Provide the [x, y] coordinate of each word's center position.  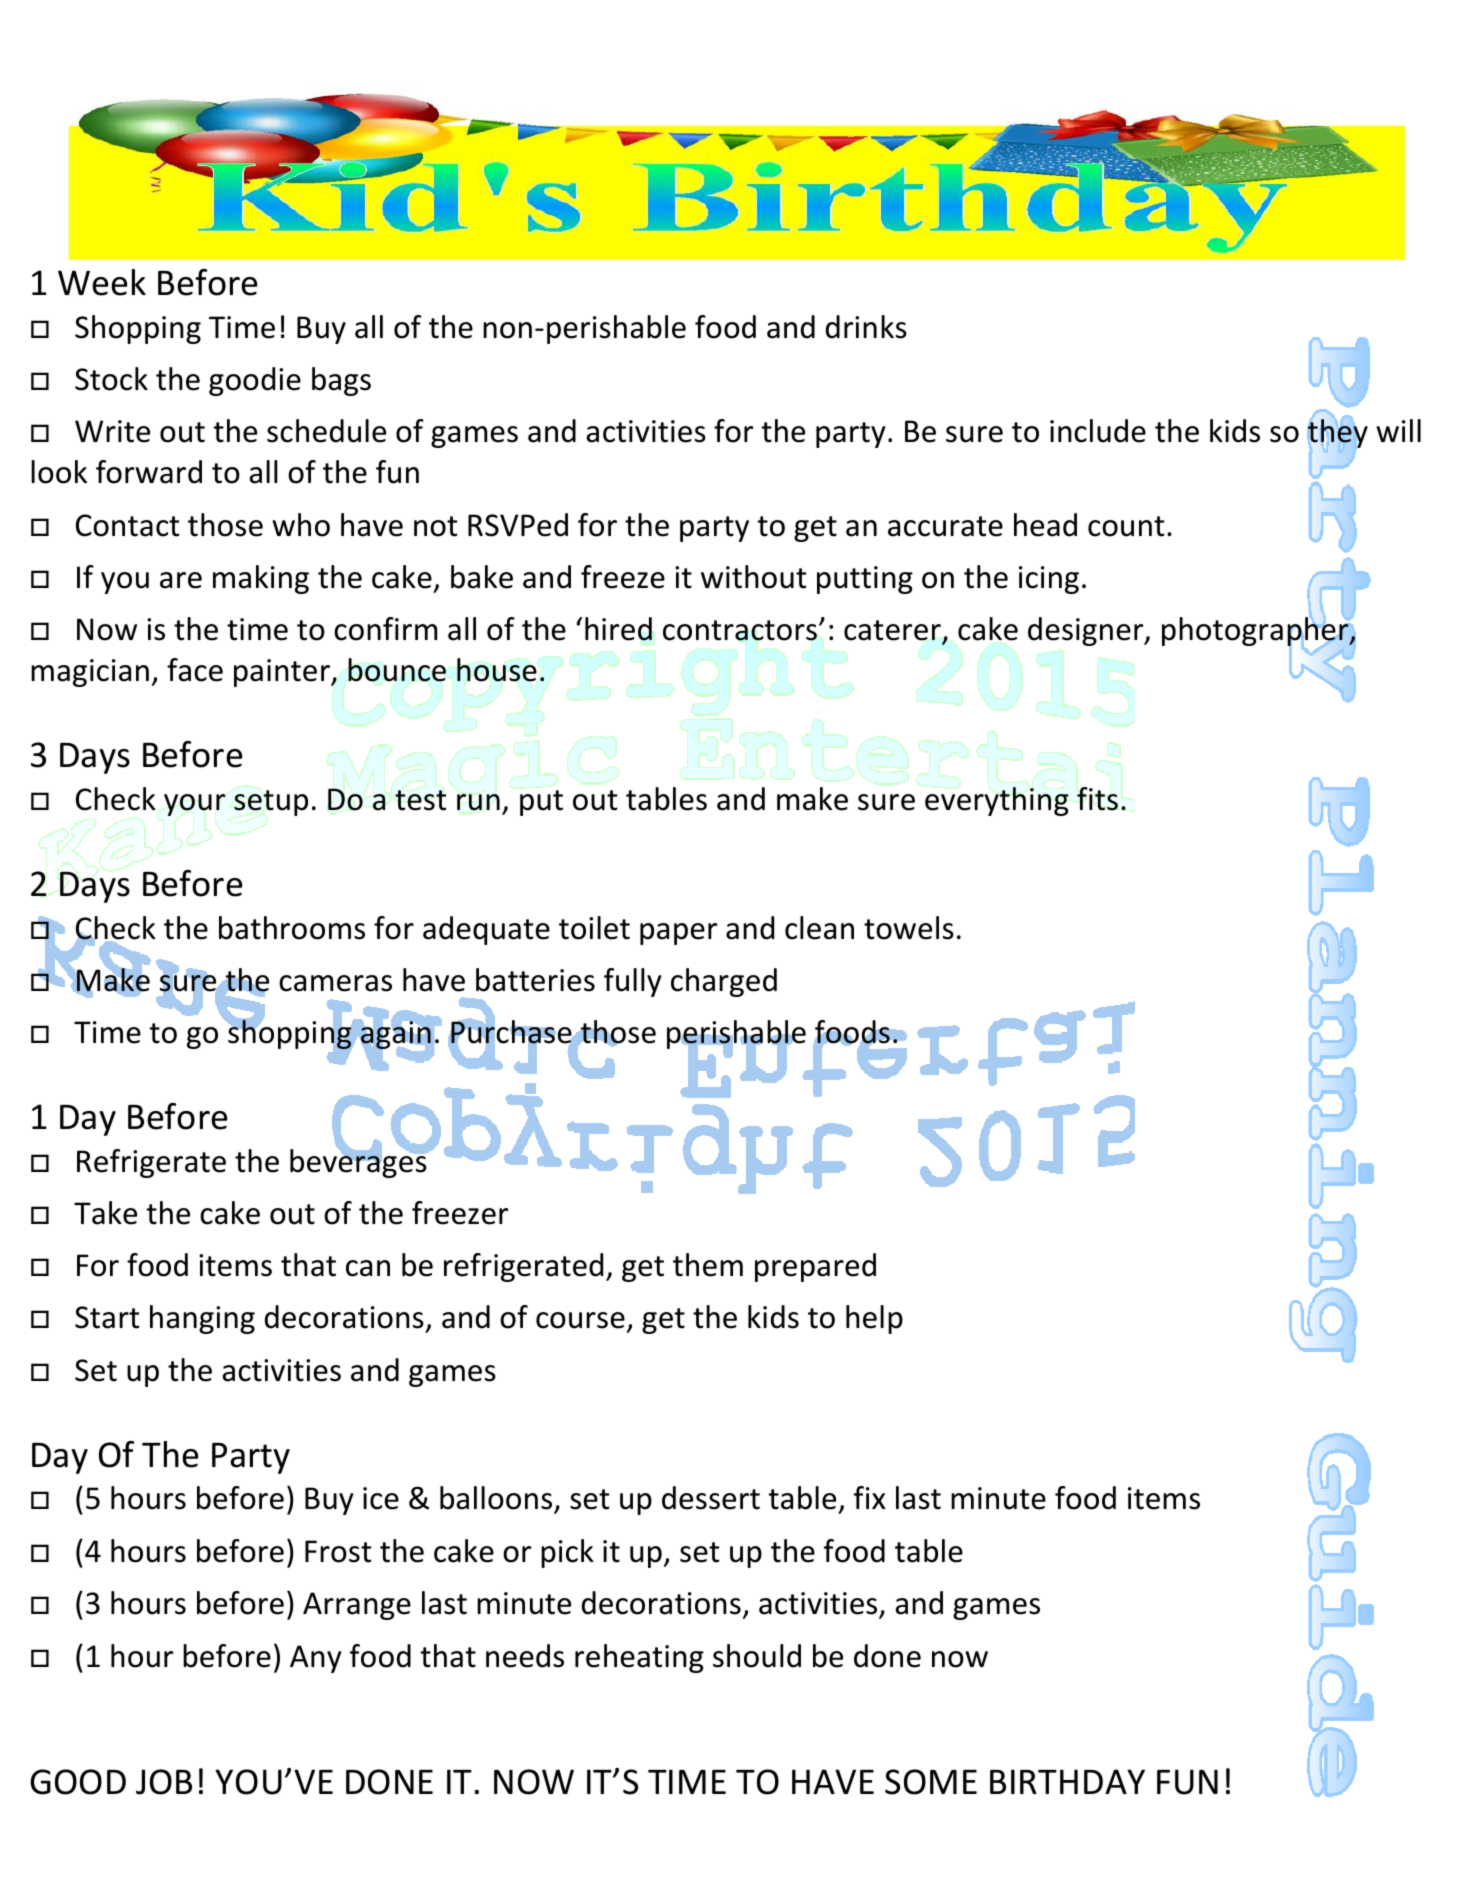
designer [1087, 631]
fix [870, 1497]
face [195, 670]
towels [909, 928]
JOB [164, 1782]
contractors [740, 630]
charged [724, 982]
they [1338, 433]
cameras [335, 983]
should [757, 1656]
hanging [202, 1319]
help [874, 1319]
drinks [866, 327]
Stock [111, 379]
